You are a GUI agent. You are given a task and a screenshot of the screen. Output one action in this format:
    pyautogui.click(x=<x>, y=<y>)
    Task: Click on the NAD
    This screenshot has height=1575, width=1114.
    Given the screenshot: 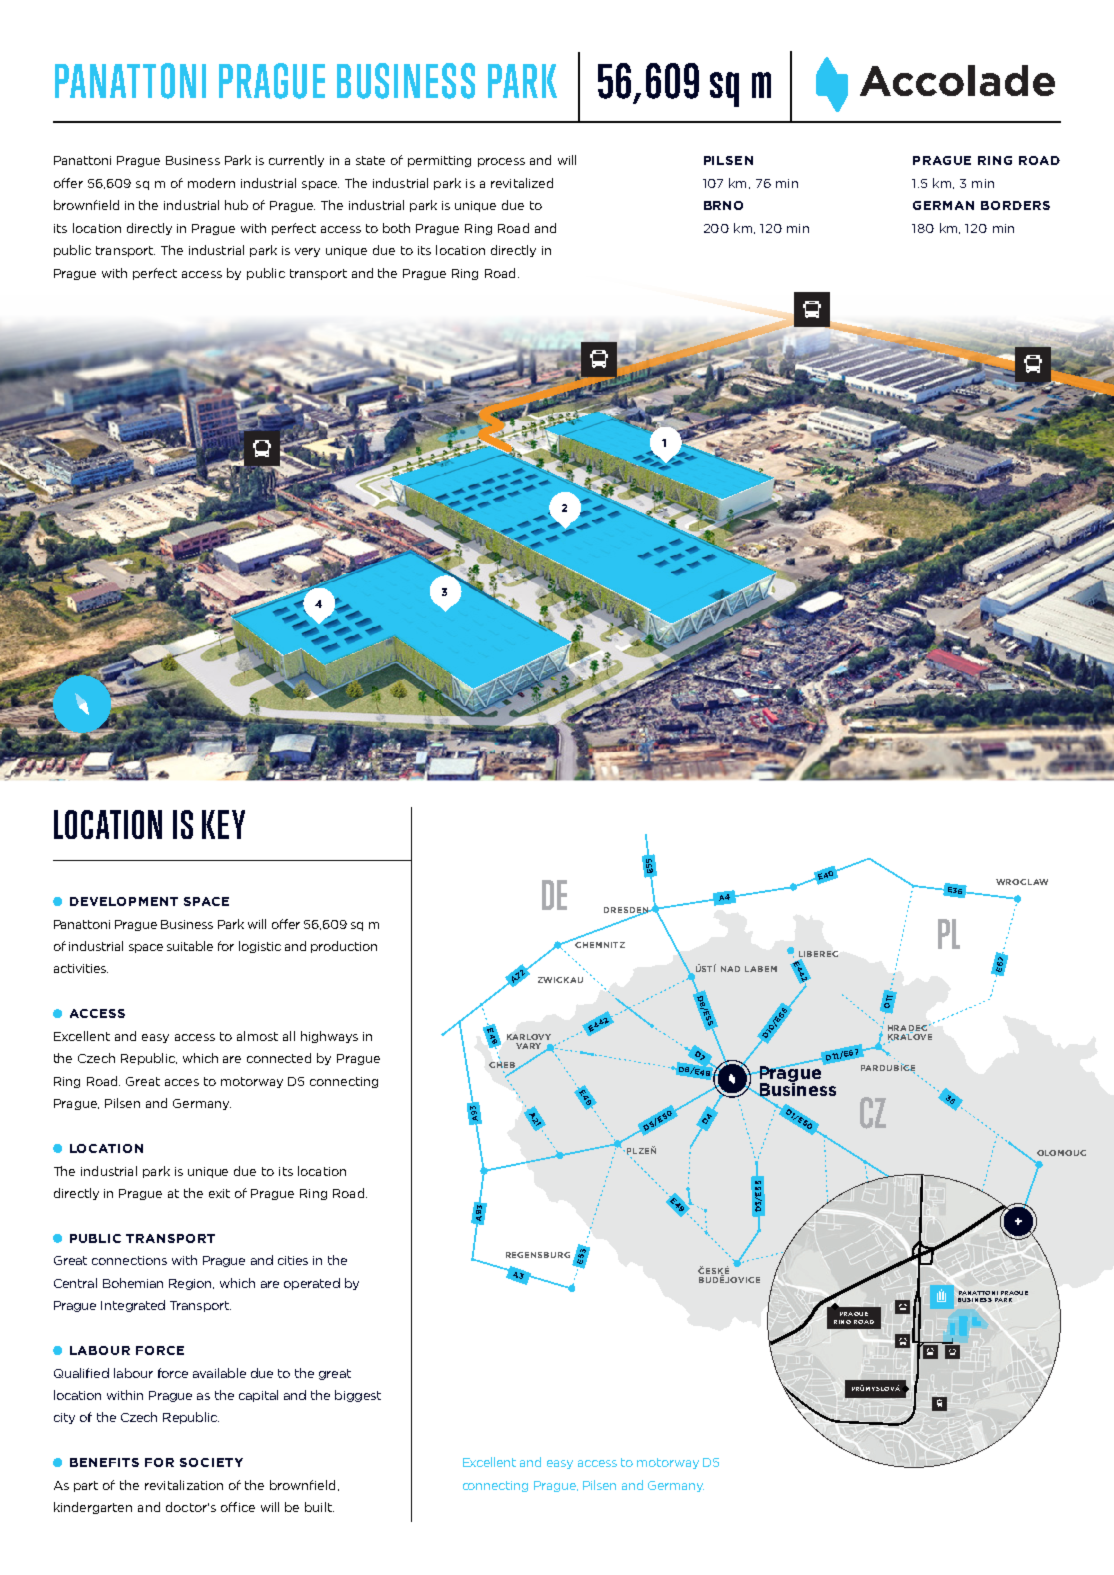 What is the action you would take?
    pyautogui.click(x=730, y=969)
